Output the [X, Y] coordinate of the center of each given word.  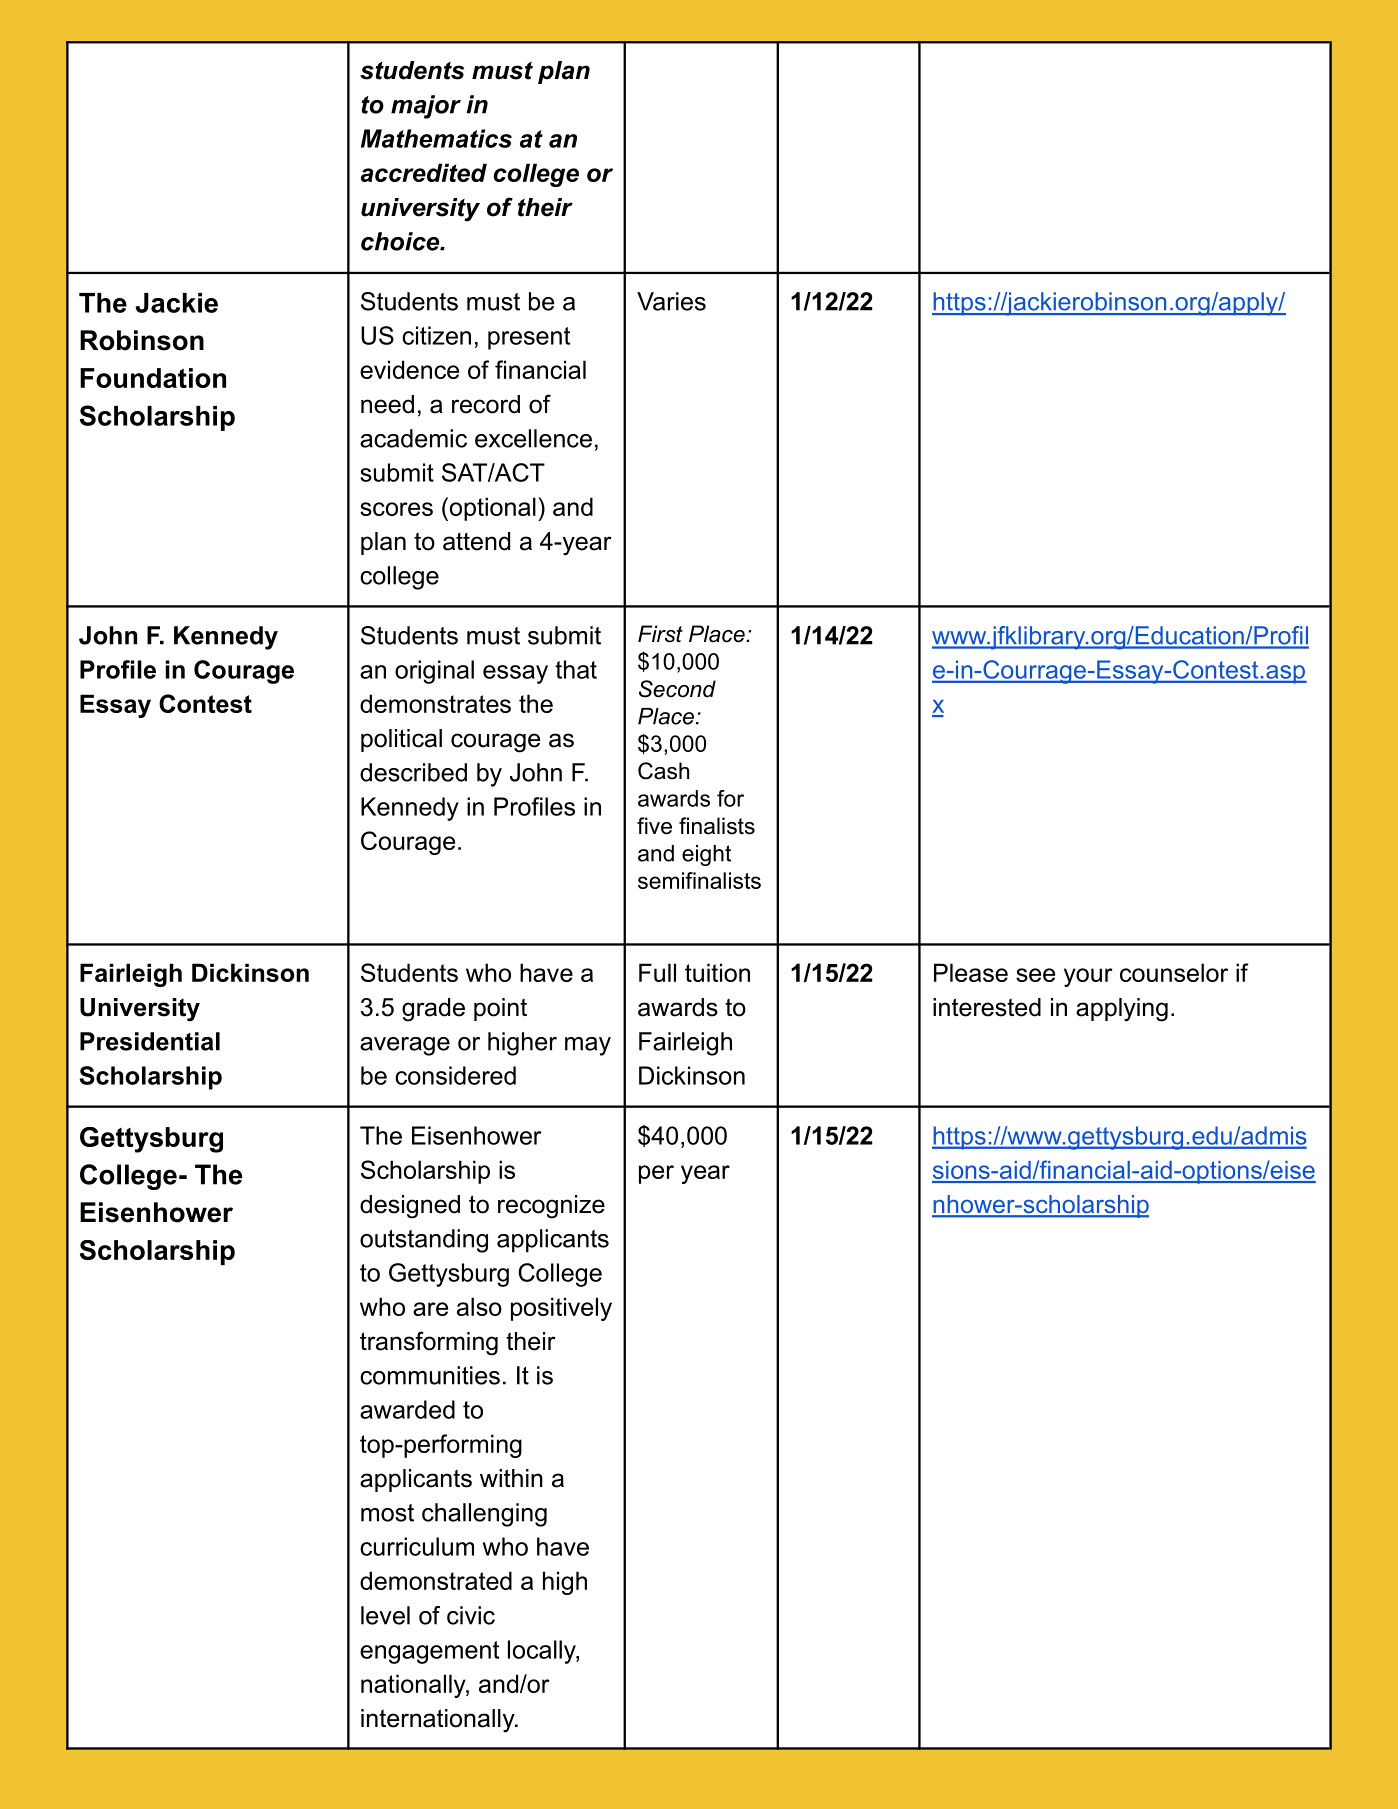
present [529, 338]
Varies [671, 301]
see [1035, 975]
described [413, 772]
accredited [424, 172]
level [385, 1615]
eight [706, 855]
